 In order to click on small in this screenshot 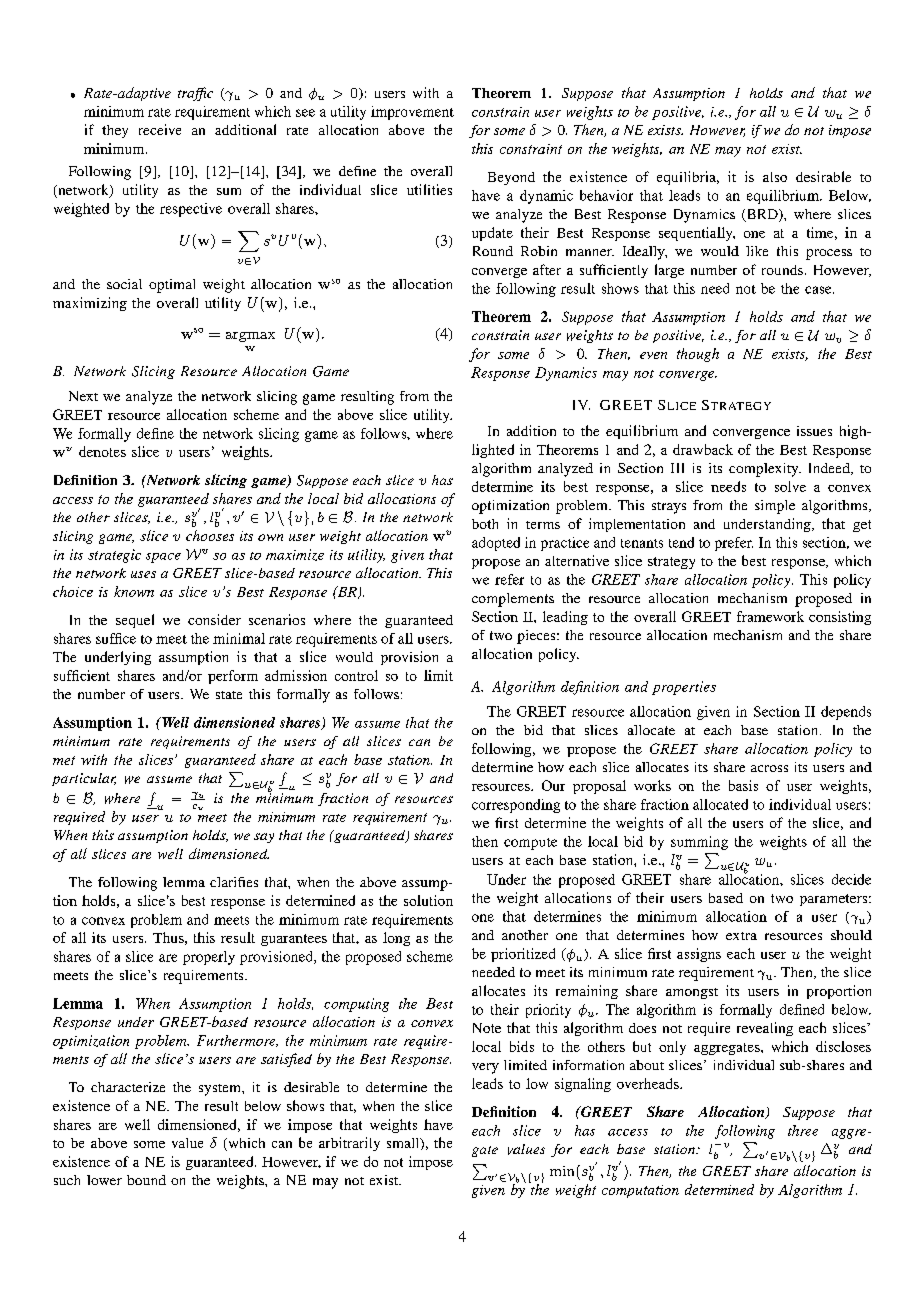, I will do `click(404, 1144)`.
